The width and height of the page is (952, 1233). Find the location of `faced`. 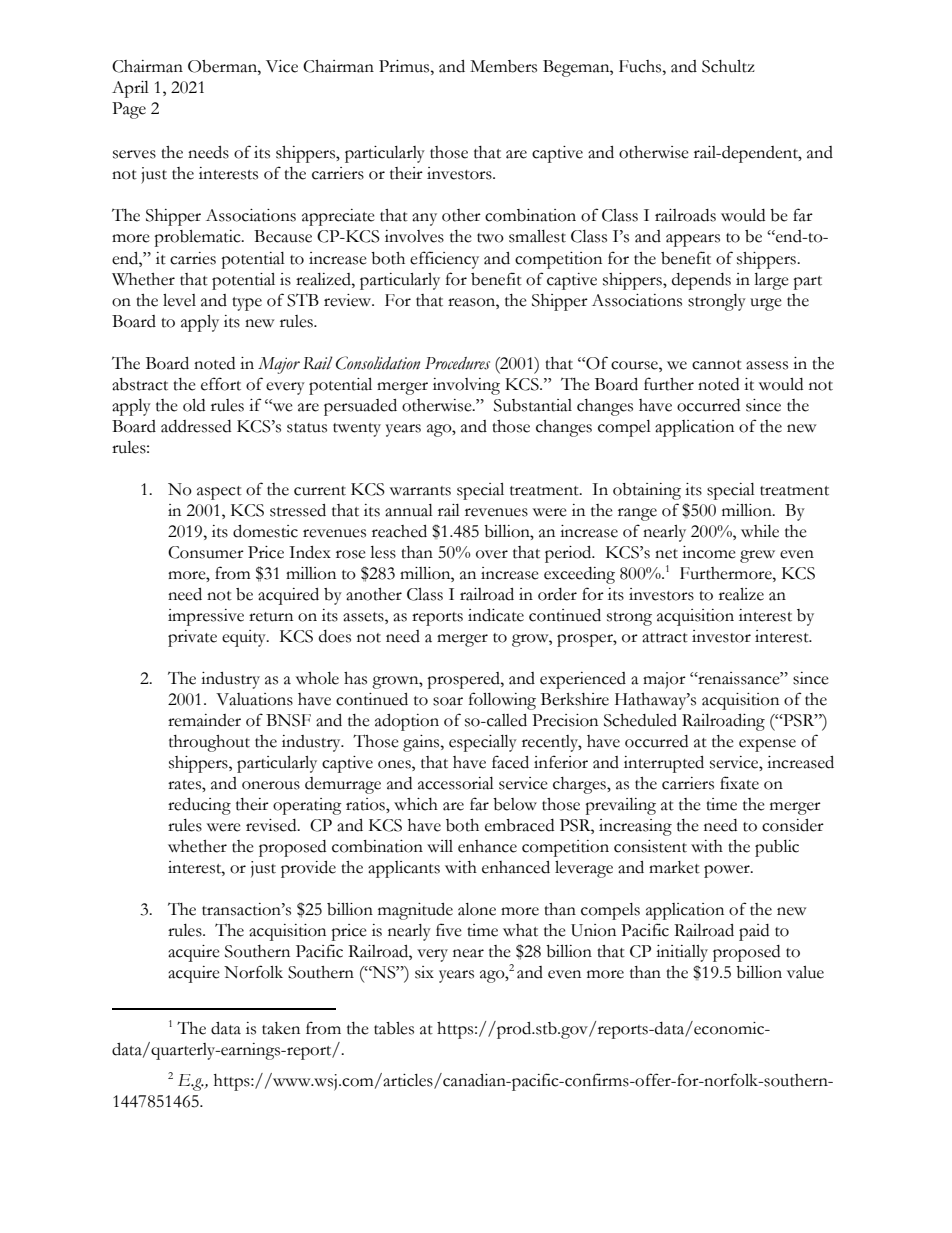

faced is located at coordinates (510, 762).
